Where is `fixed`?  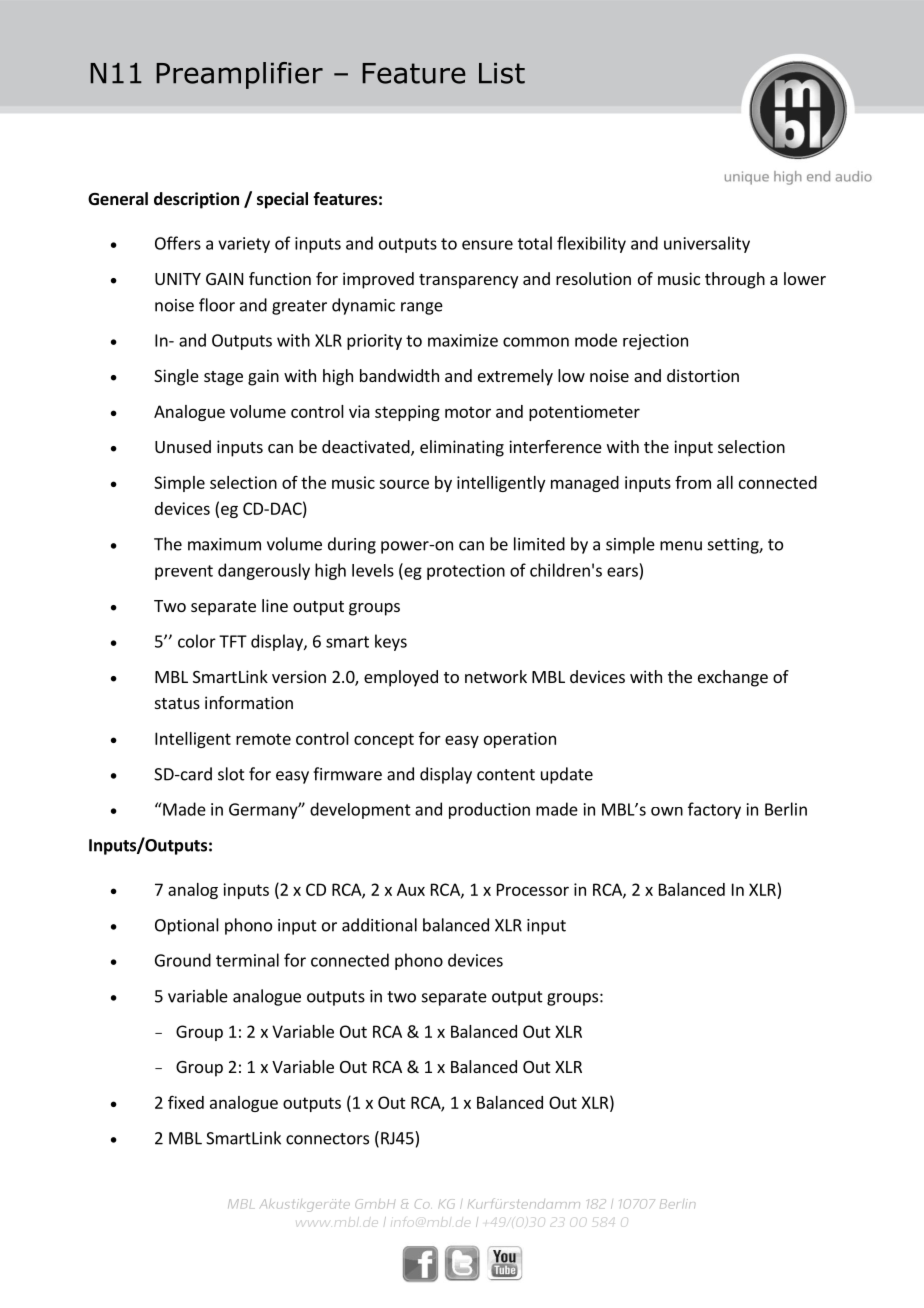 fixed is located at coordinates (186, 1102).
